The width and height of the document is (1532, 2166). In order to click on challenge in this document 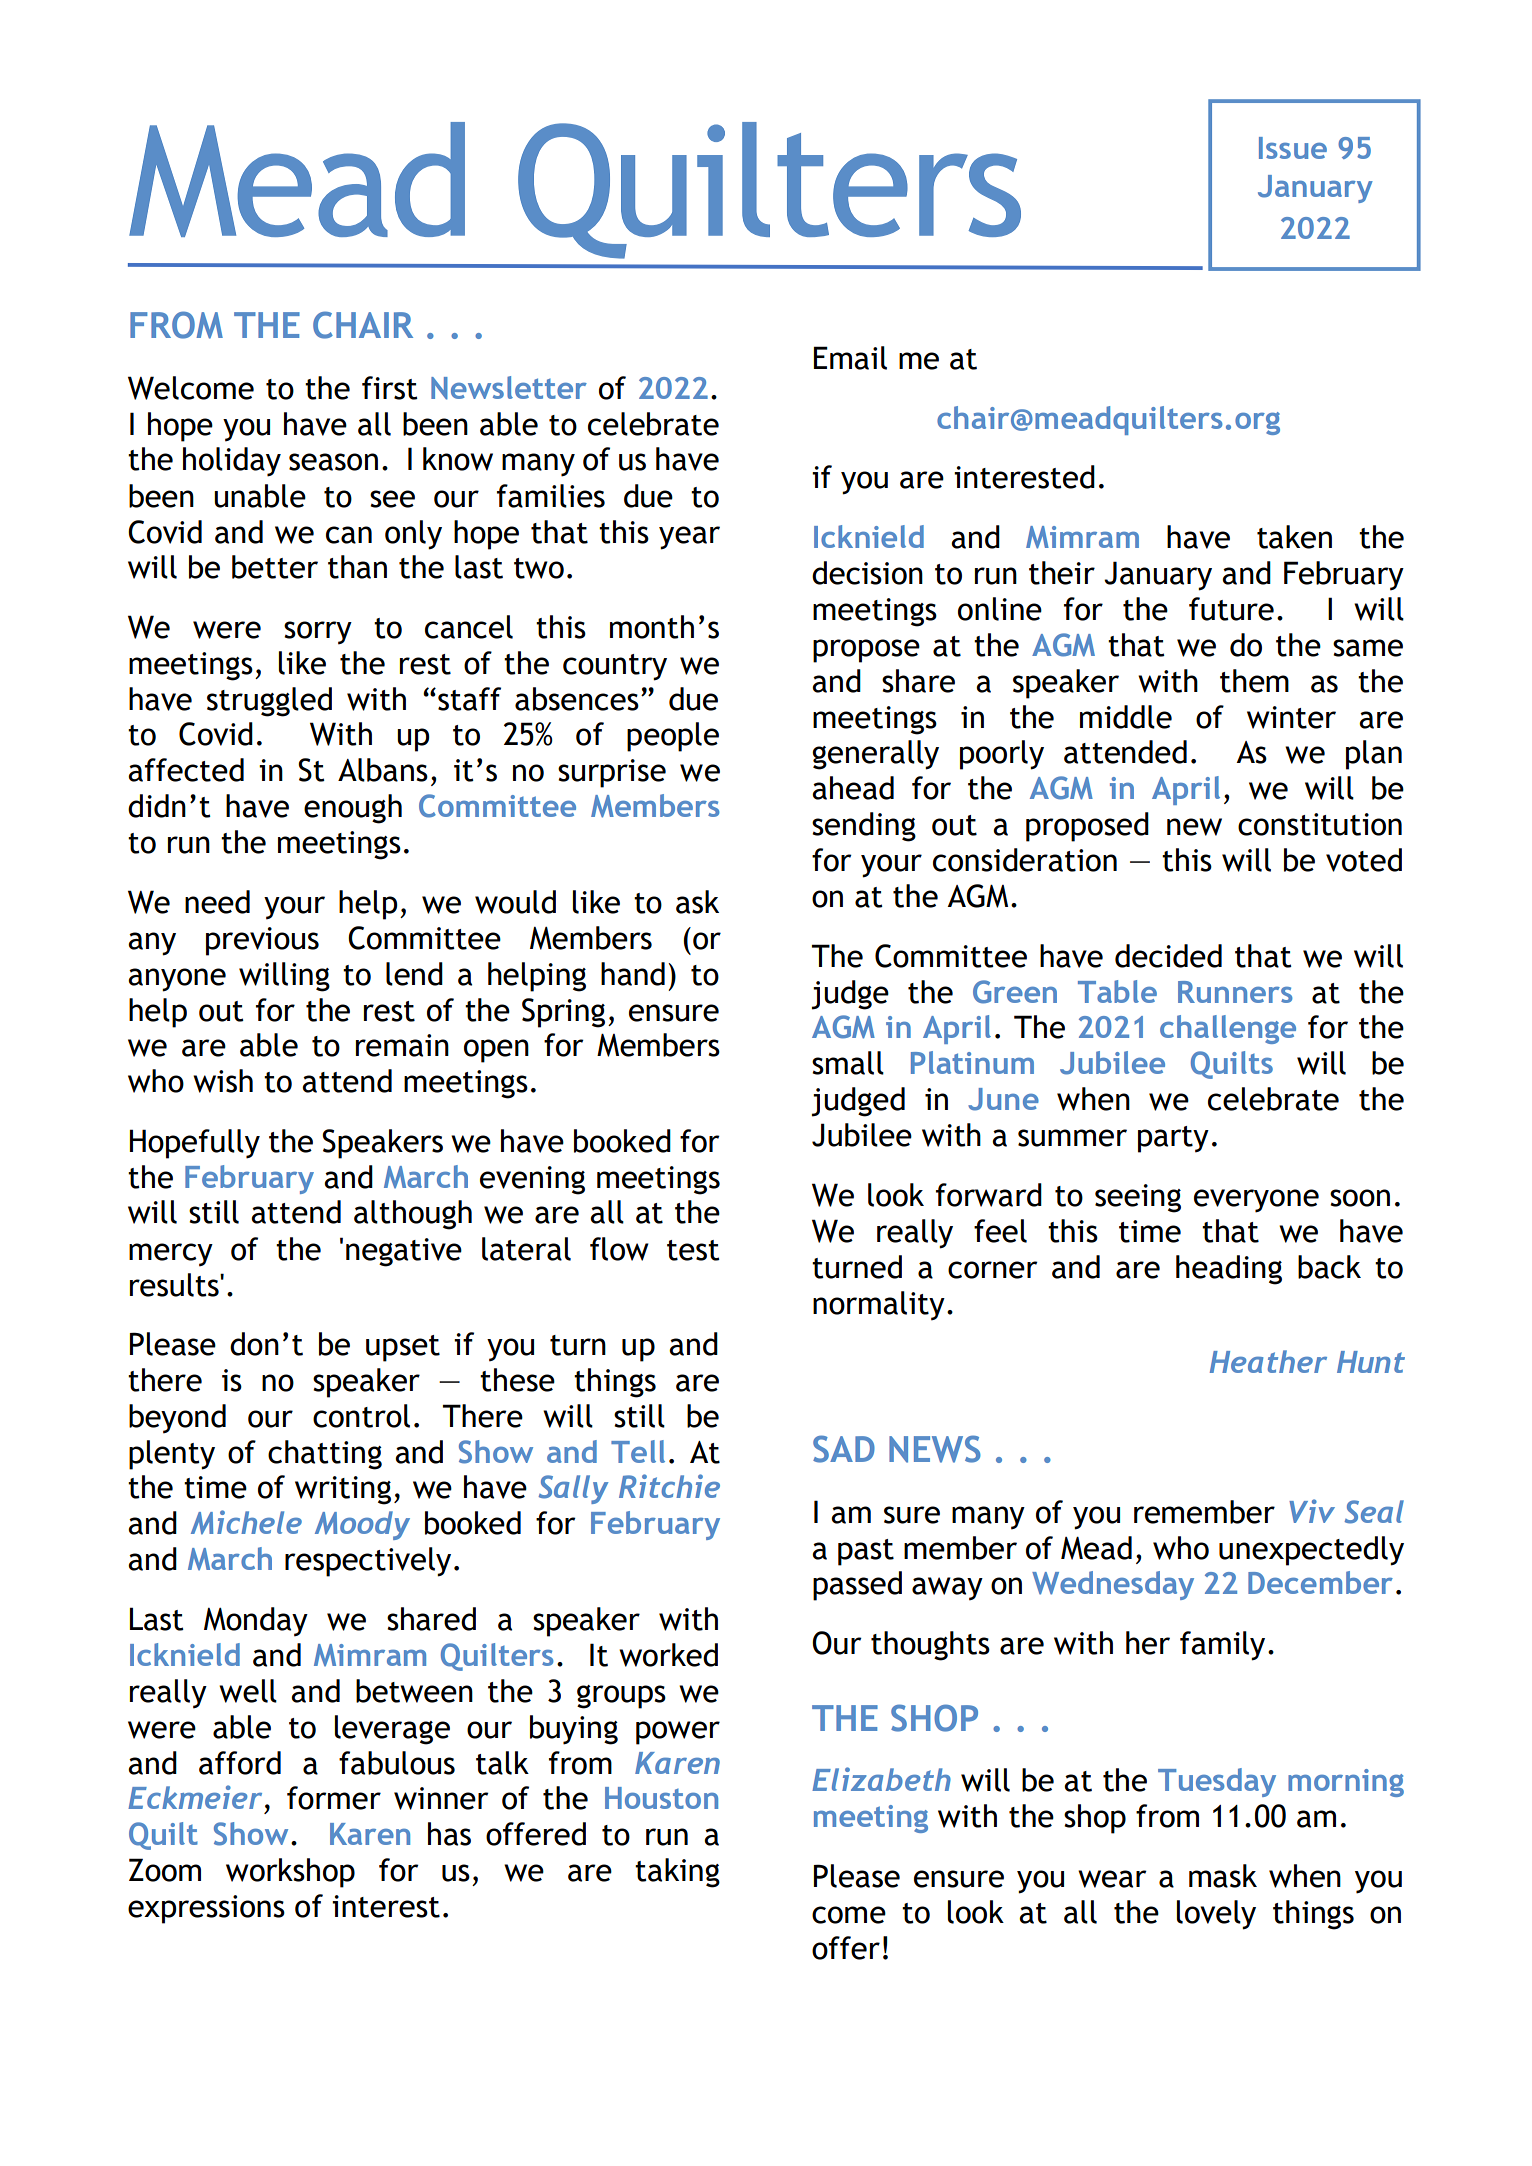, I will do `click(1228, 1029)`.
